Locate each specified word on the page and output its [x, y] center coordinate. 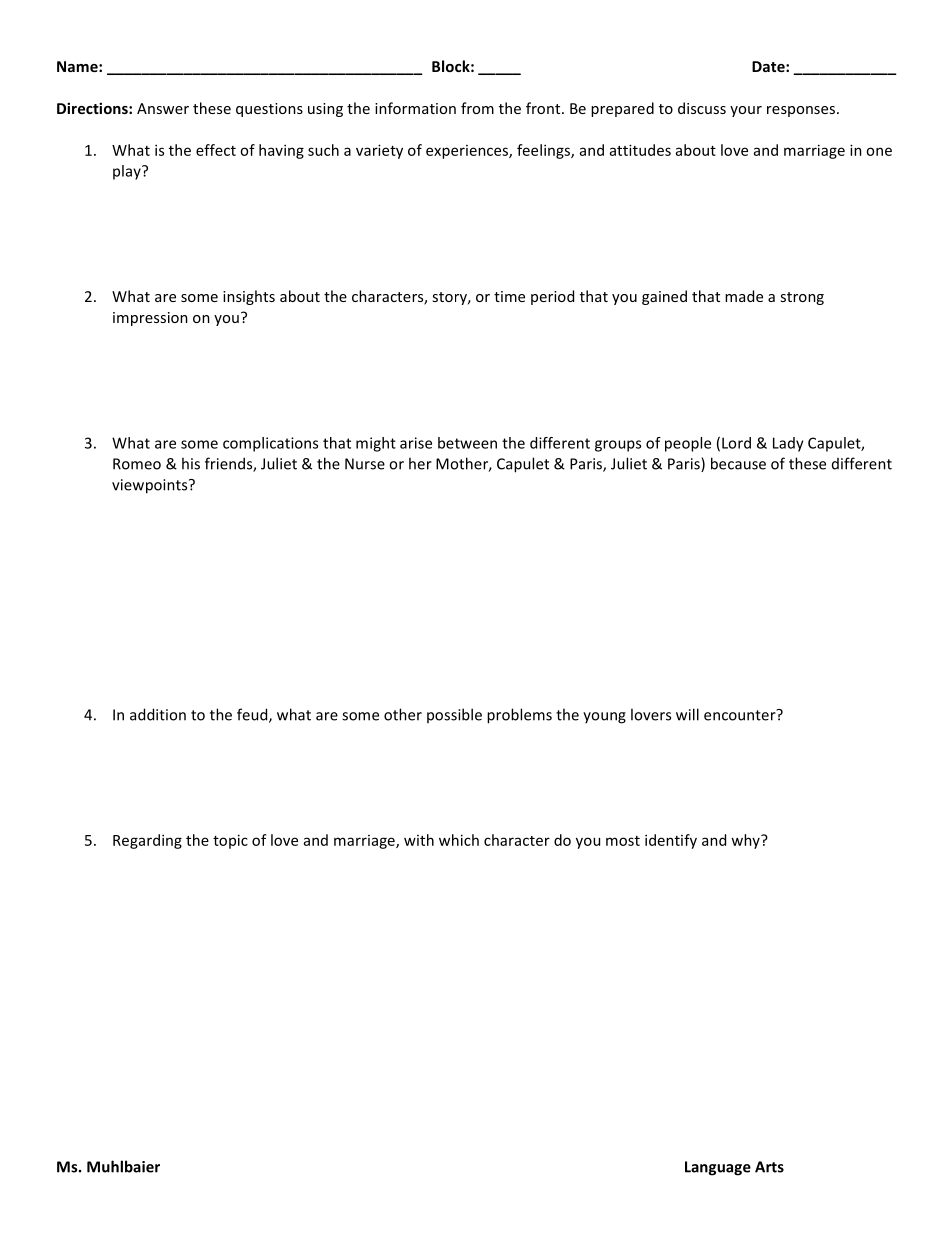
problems [519, 716]
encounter [741, 715]
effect [216, 150]
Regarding [147, 841]
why [746, 841]
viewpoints [151, 486]
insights [249, 297]
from [477, 108]
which [459, 840]
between [467, 443]
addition [158, 714]
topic [230, 841]
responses [802, 111]
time [509, 296]
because [738, 463]
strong [802, 298]
